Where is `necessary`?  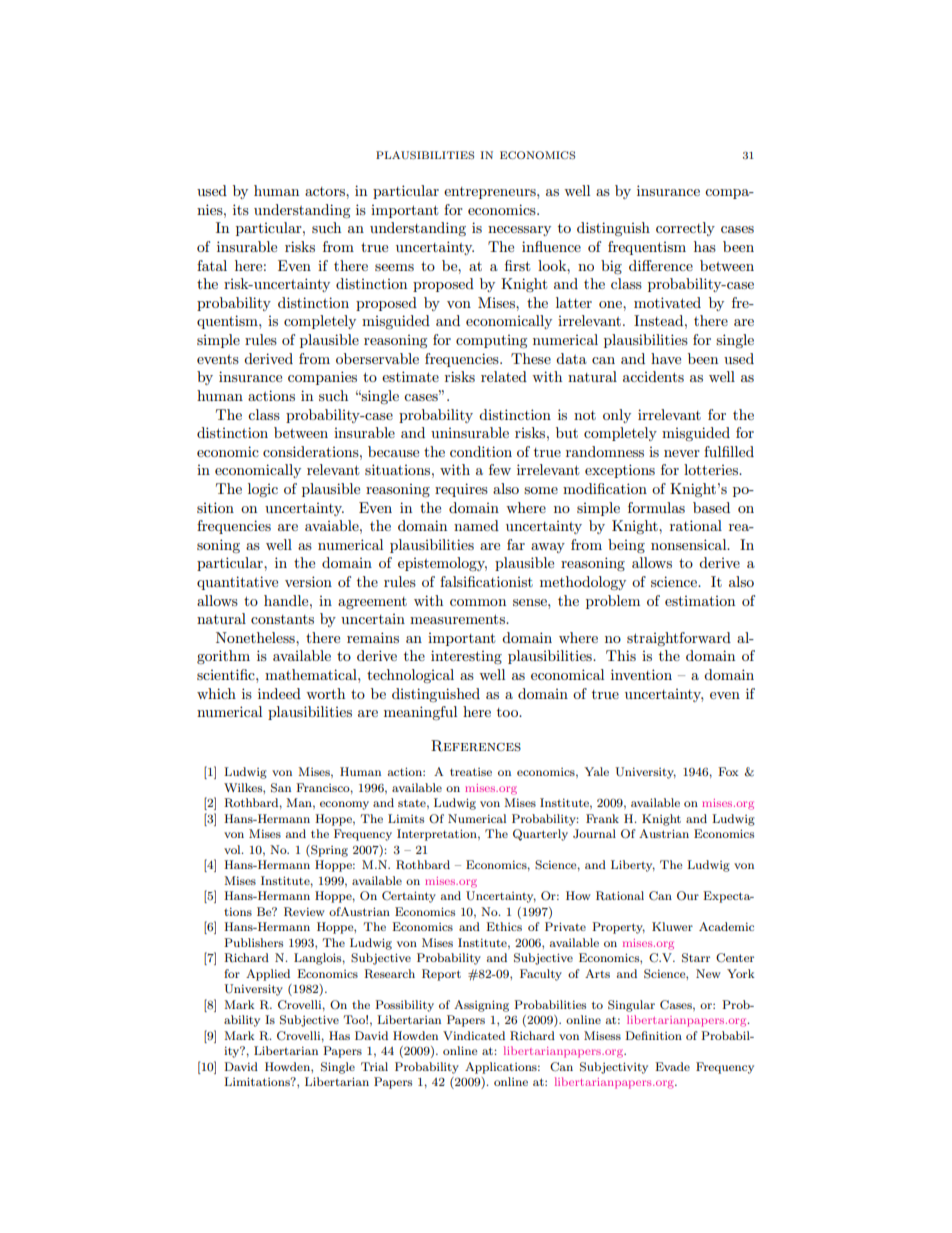
necessary is located at coordinates (519, 231).
